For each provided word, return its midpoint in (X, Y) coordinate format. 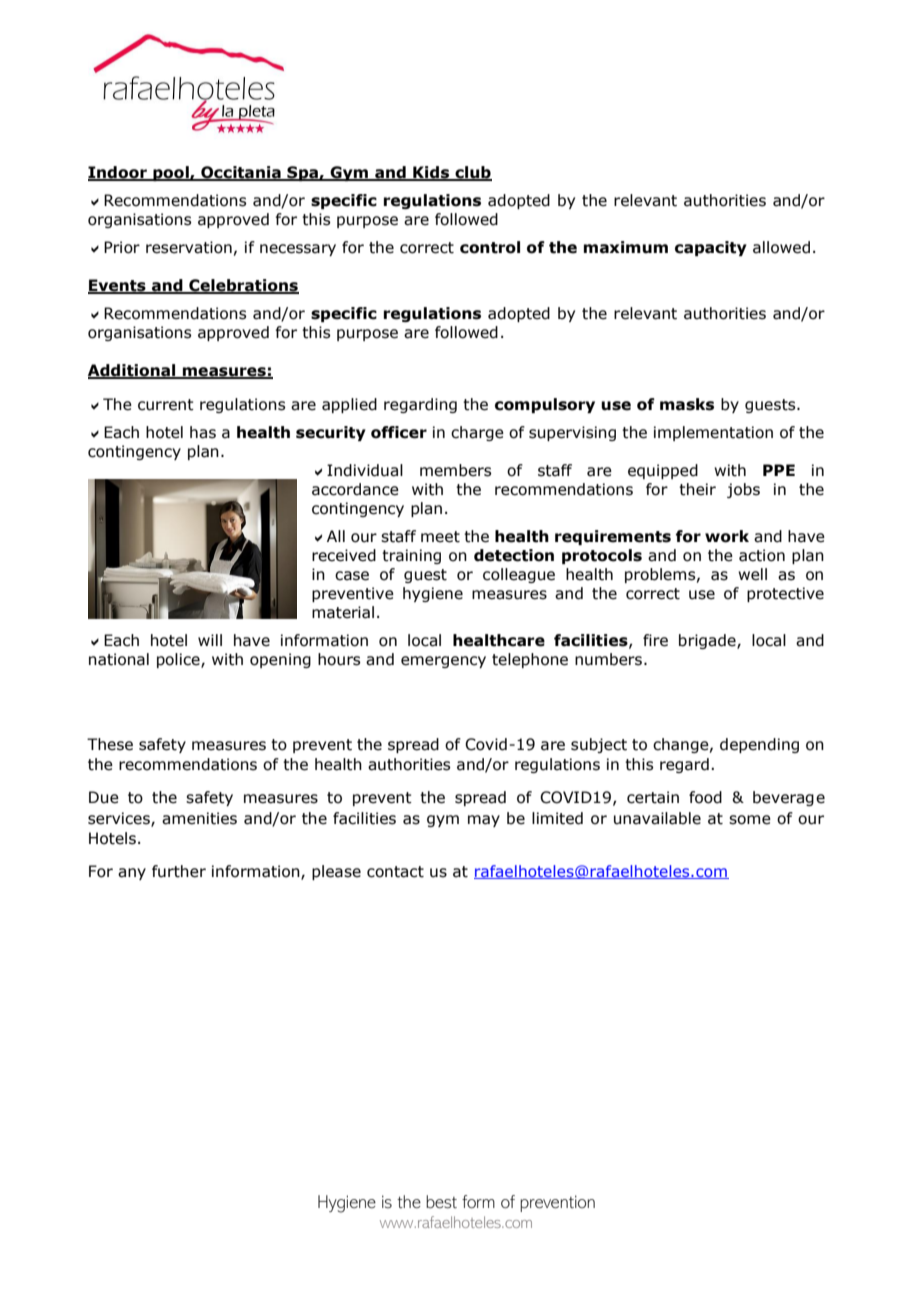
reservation (189, 247)
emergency (443, 662)
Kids (431, 173)
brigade (708, 641)
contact (395, 872)
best (441, 1202)
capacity (711, 248)
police (179, 660)
